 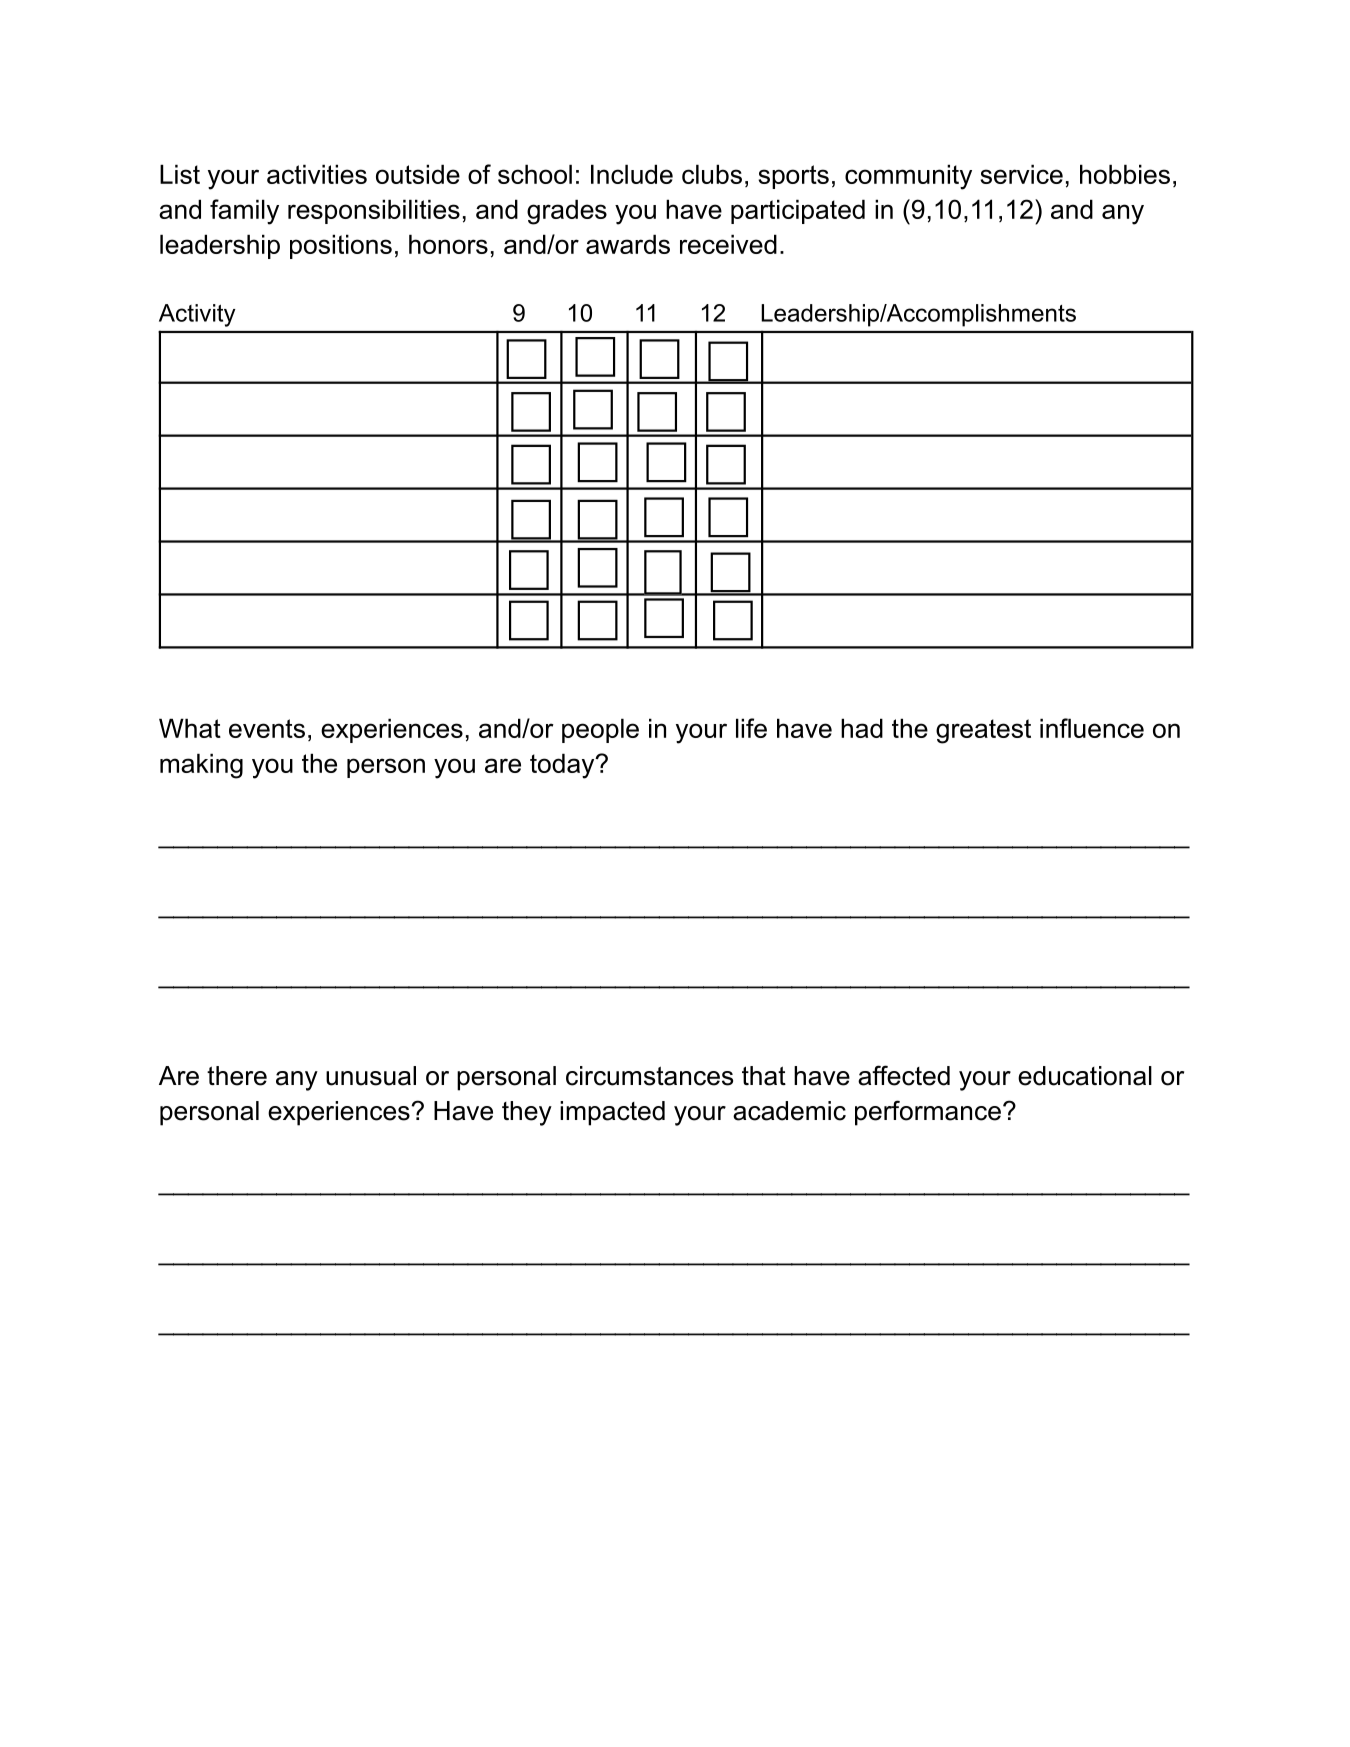 What do you see at coordinates (649, 1076) in the page?
I see `circumstances` at bounding box center [649, 1076].
